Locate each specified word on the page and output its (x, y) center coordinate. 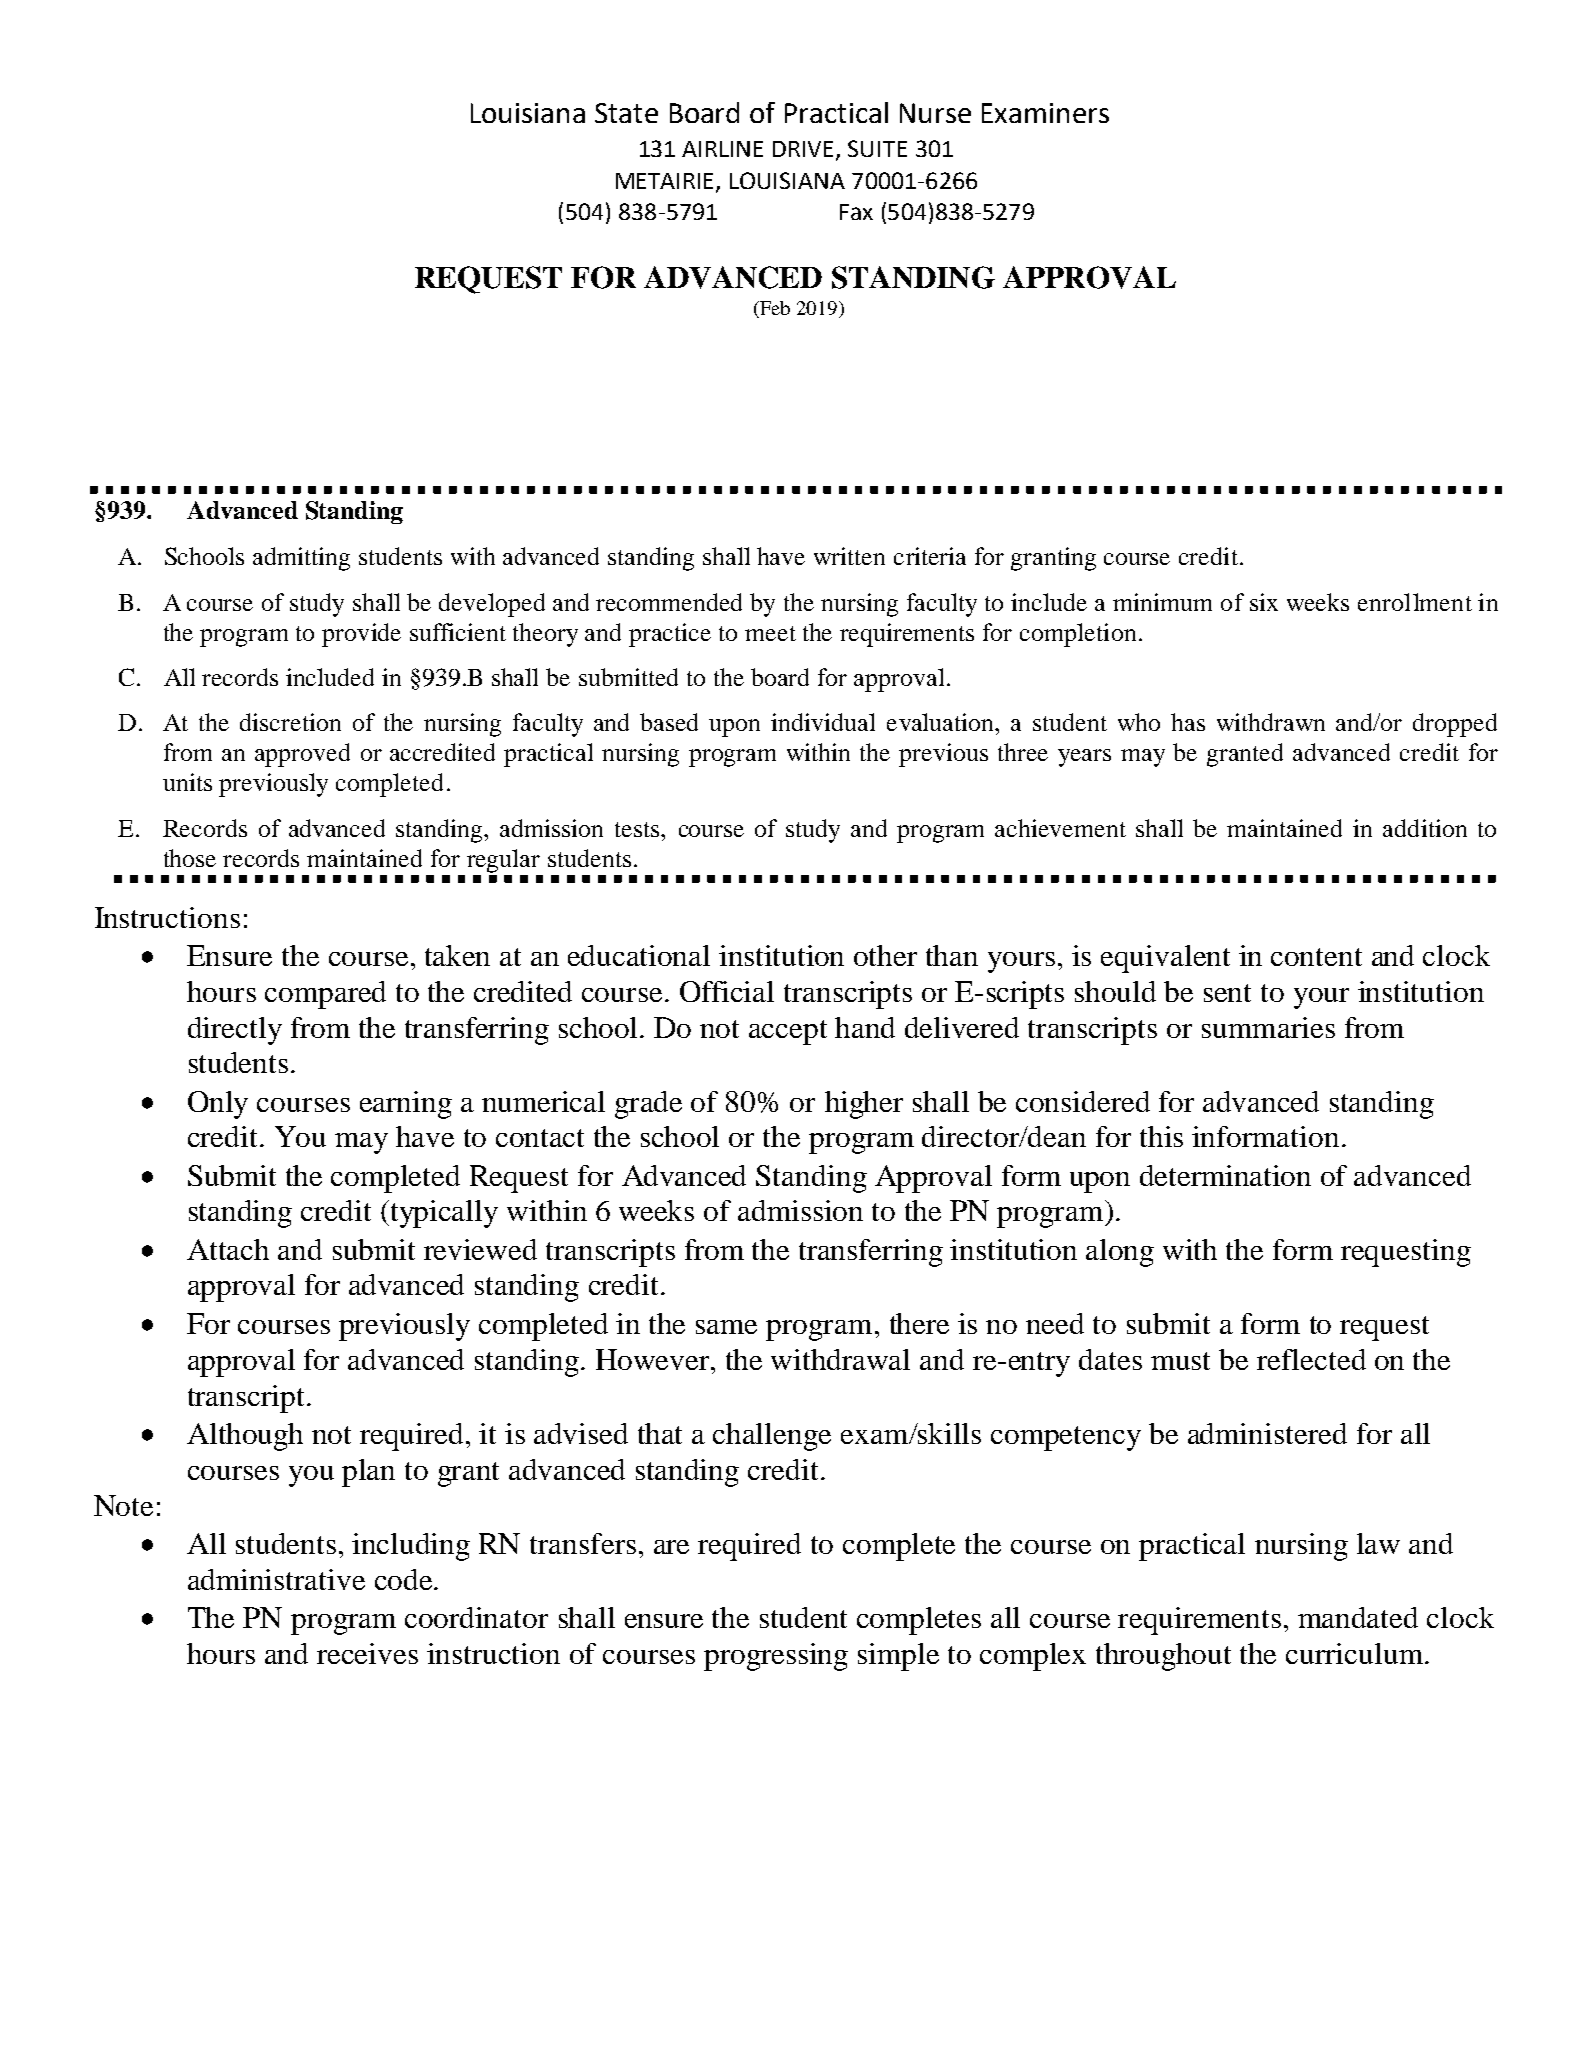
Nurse (935, 113)
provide (361, 635)
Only (218, 1105)
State (626, 113)
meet (770, 633)
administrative (276, 1579)
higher (864, 1105)
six (1264, 602)
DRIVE (805, 150)
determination (1225, 1175)
